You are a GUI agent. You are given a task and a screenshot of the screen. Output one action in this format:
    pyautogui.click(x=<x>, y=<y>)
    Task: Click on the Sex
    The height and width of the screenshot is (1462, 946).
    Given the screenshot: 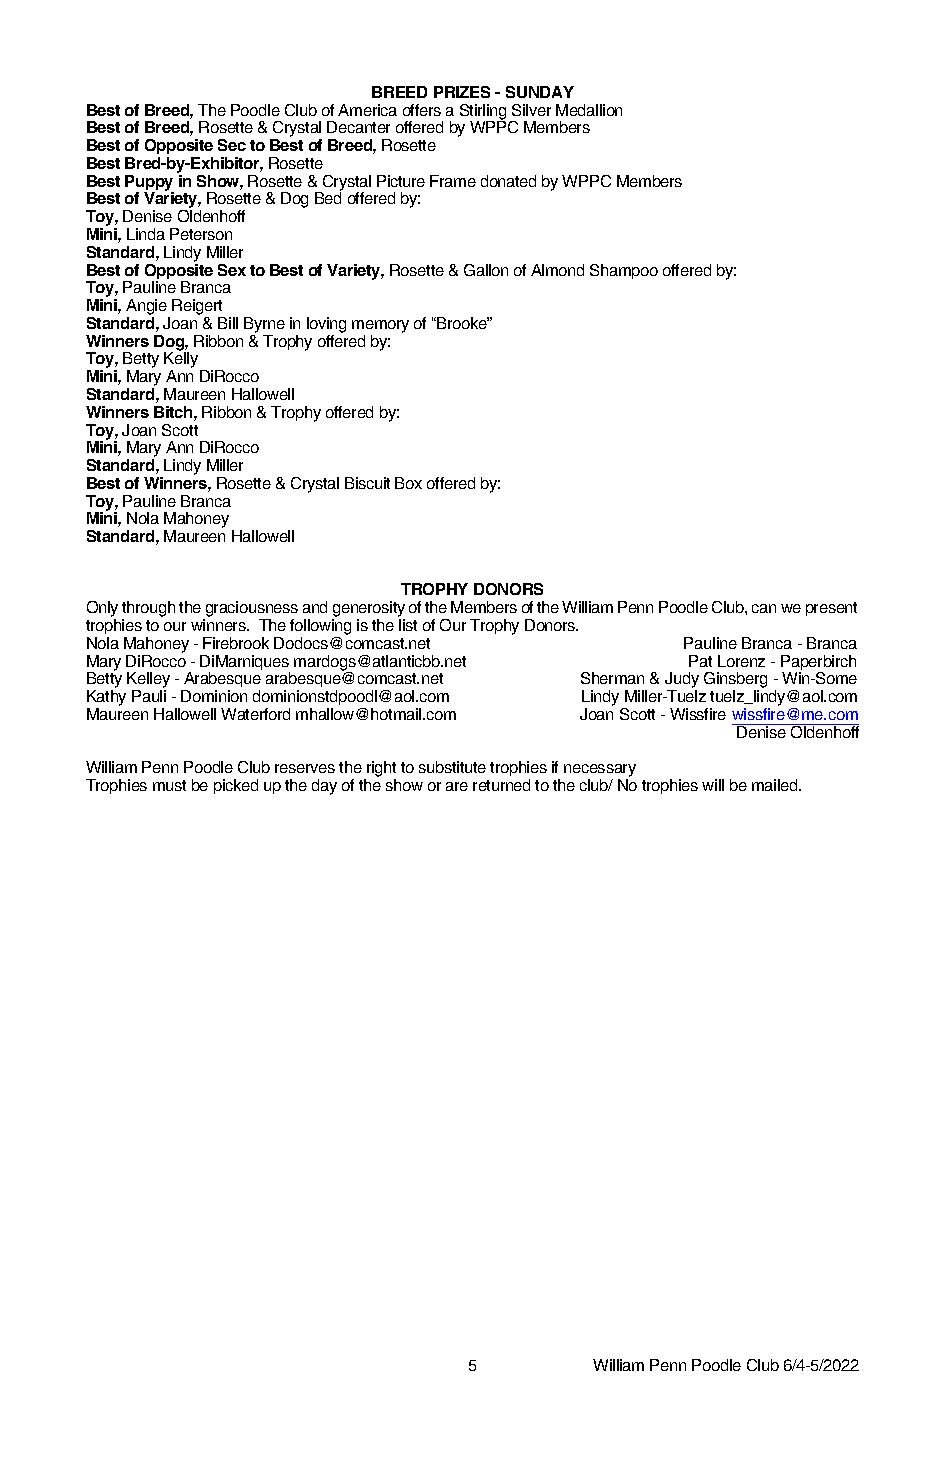 What is the action you would take?
    pyautogui.click(x=232, y=270)
